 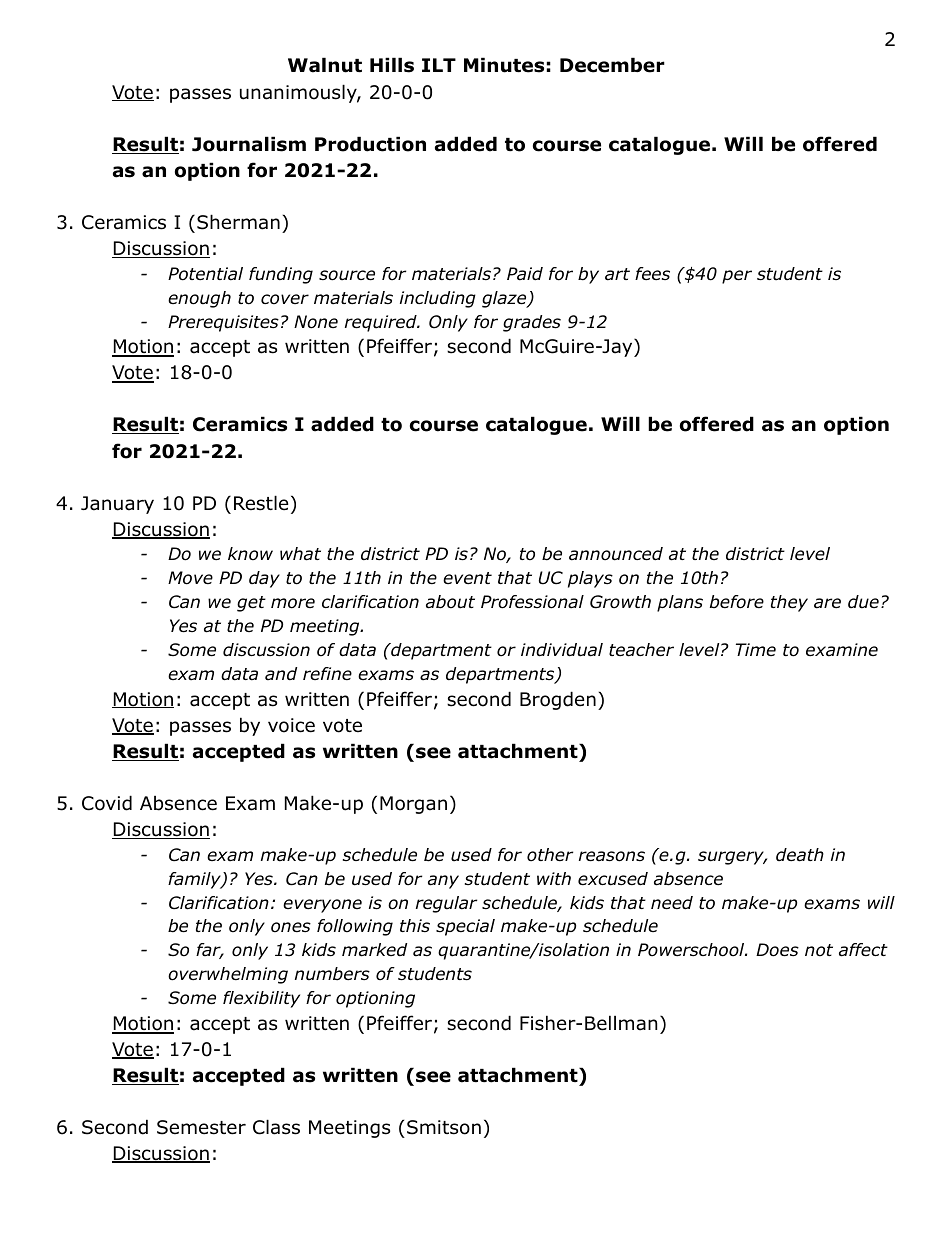 I want to click on grades, so click(x=532, y=323).
